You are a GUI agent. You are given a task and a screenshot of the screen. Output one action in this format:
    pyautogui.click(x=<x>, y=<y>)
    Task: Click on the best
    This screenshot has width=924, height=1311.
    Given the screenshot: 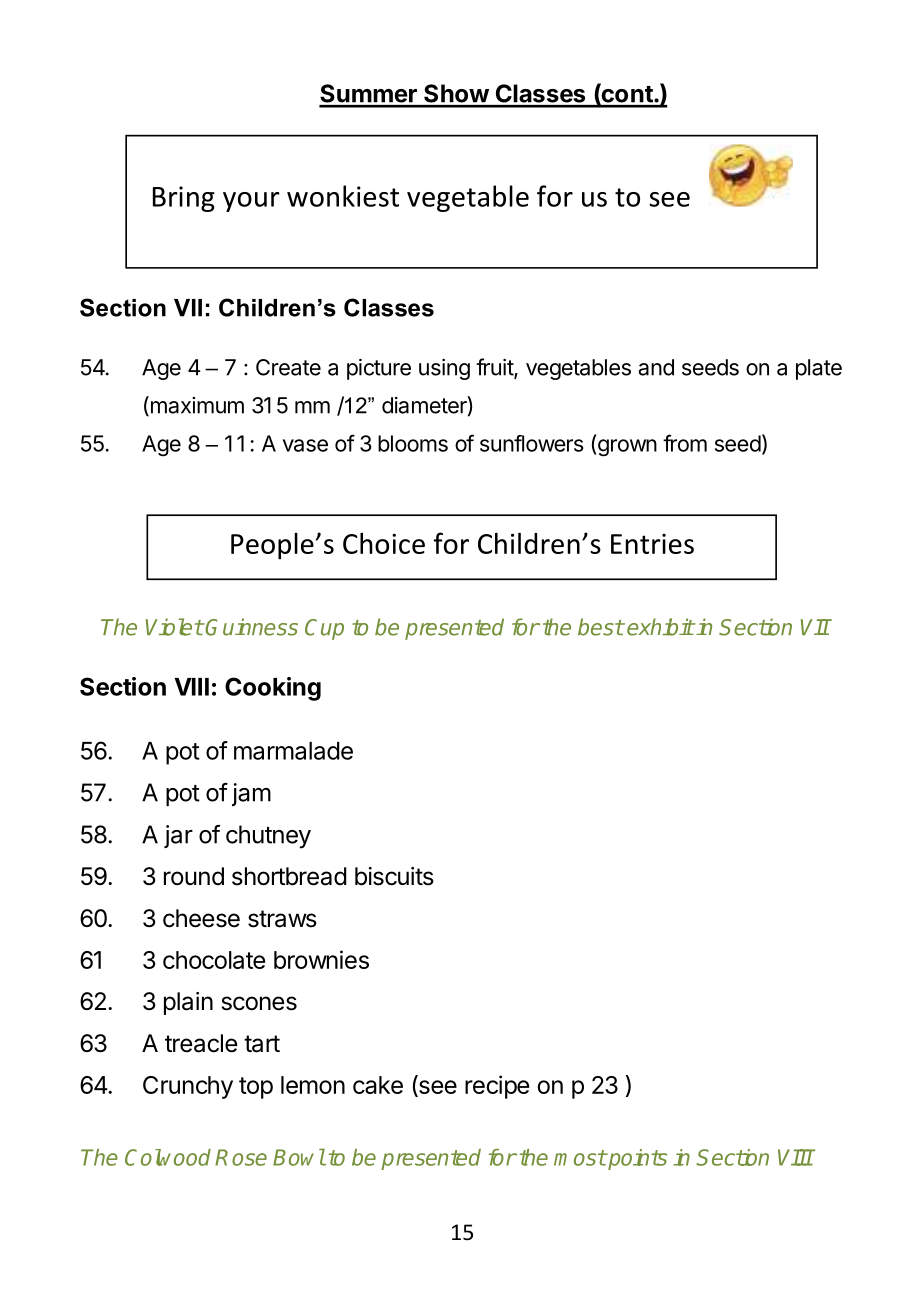 What is the action you would take?
    pyautogui.click(x=601, y=627)
